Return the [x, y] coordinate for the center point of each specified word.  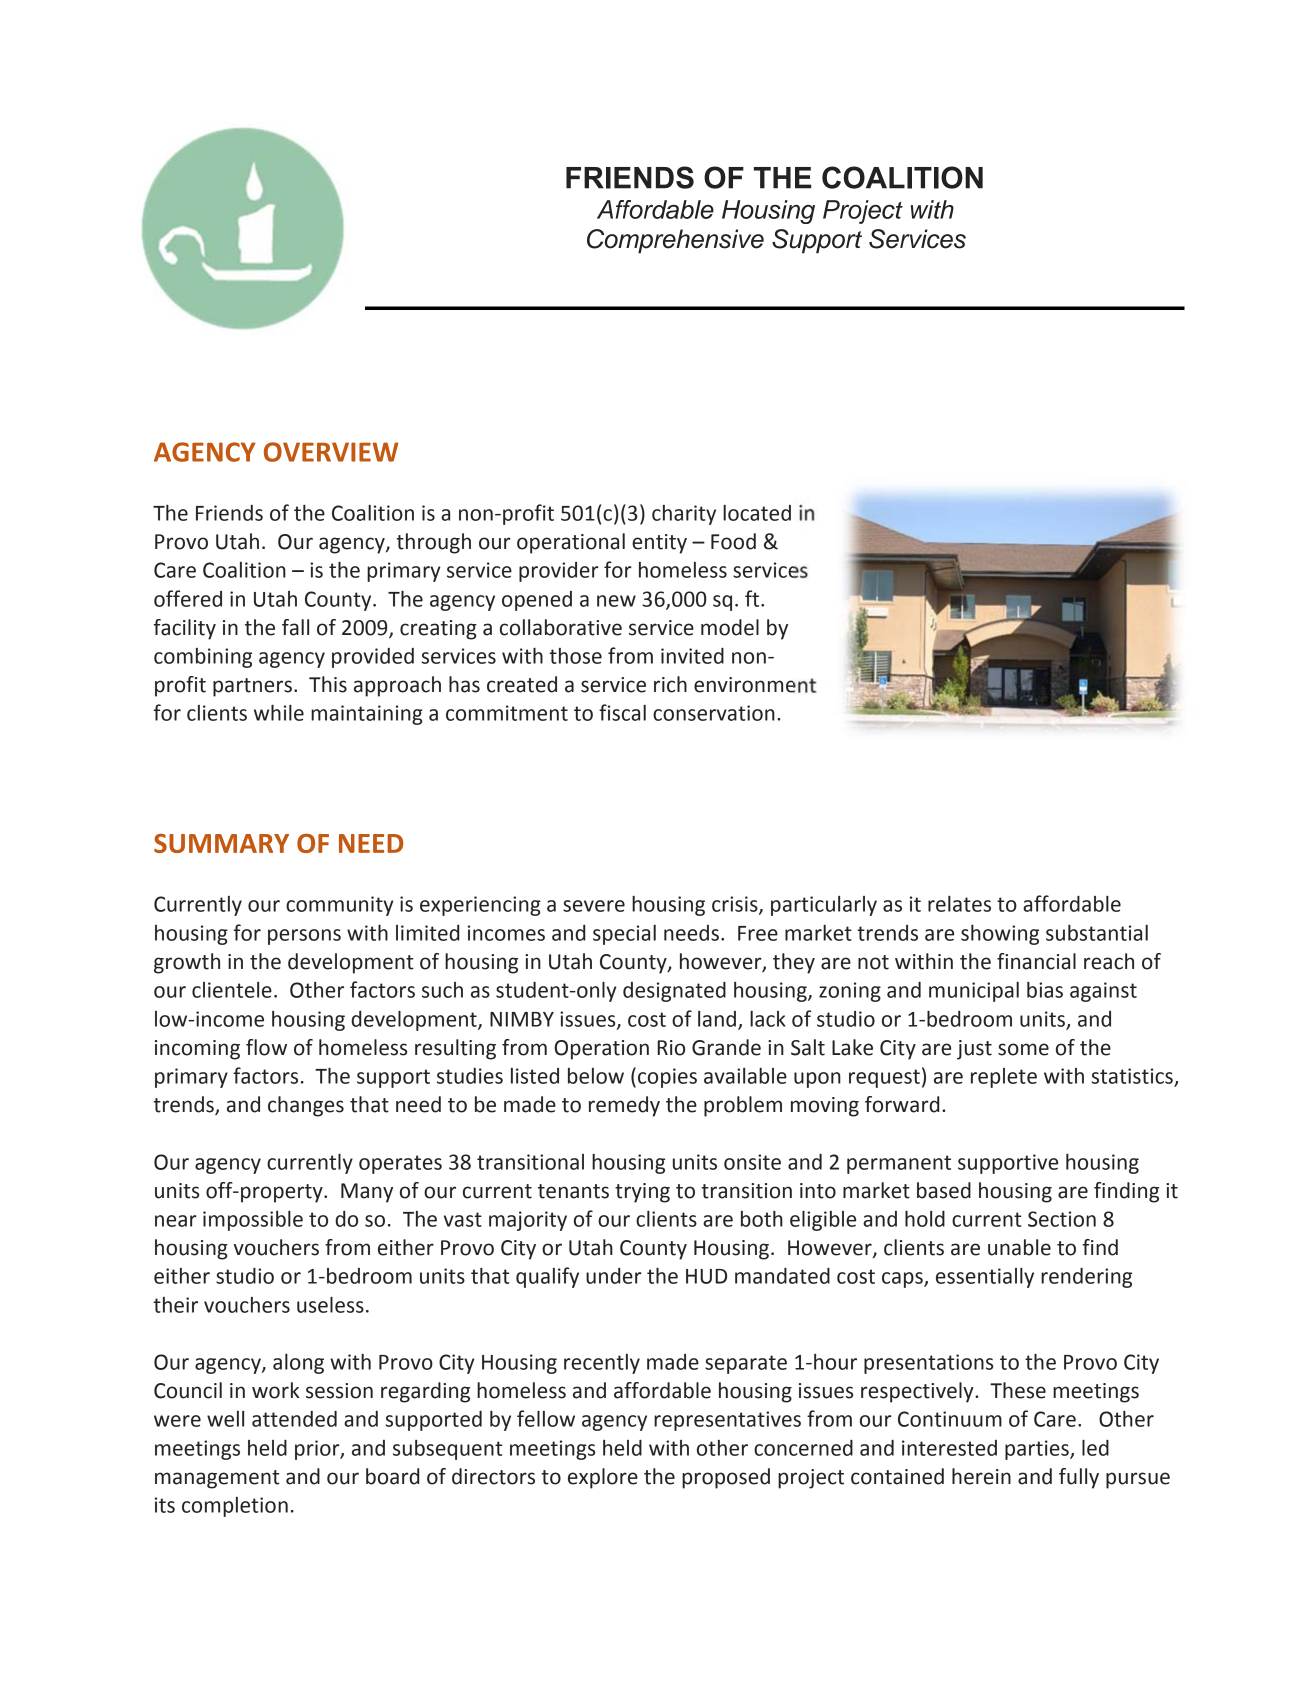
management [217, 1479]
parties [1038, 1450]
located [757, 513]
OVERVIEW [331, 452]
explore [603, 1478]
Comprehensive [675, 241]
